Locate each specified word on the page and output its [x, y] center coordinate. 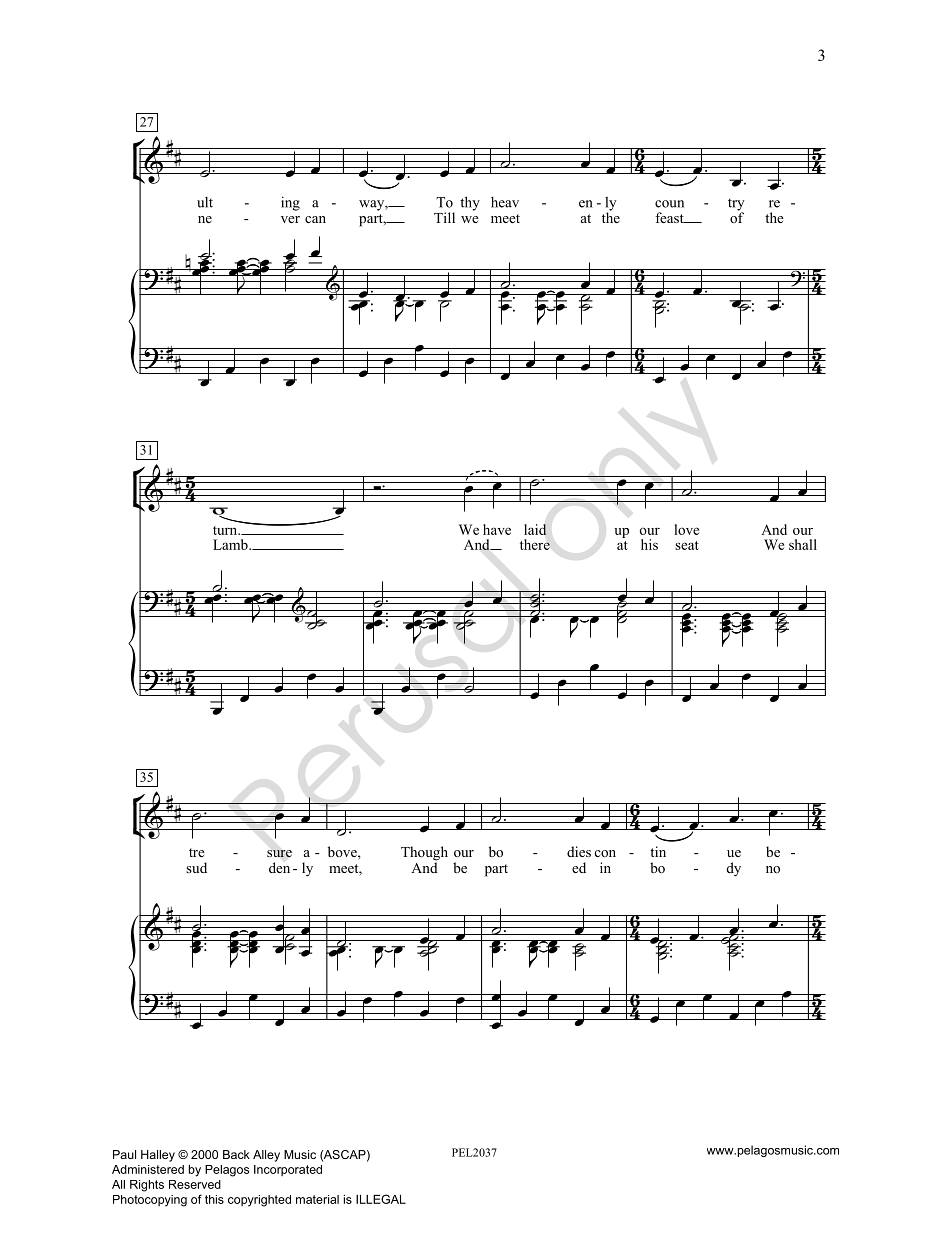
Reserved [195, 1184]
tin [658, 851]
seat [687, 545]
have [497, 529]
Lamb [231, 544]
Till [444, 217]
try [736, 206]
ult [205, 202]
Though [424, 854]
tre [197, 852]
